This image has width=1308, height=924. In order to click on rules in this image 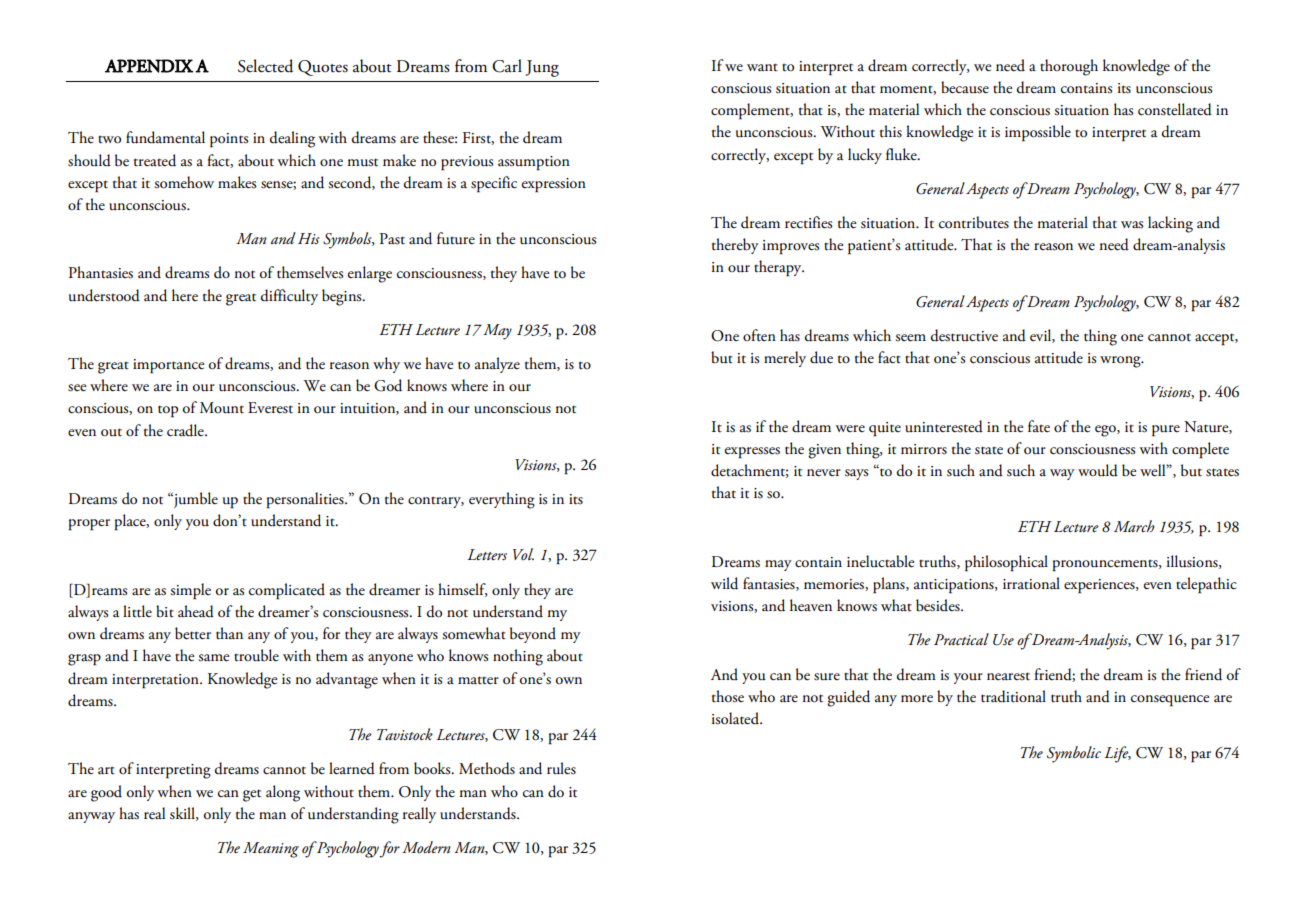, I will do `click(561, 768)`.
